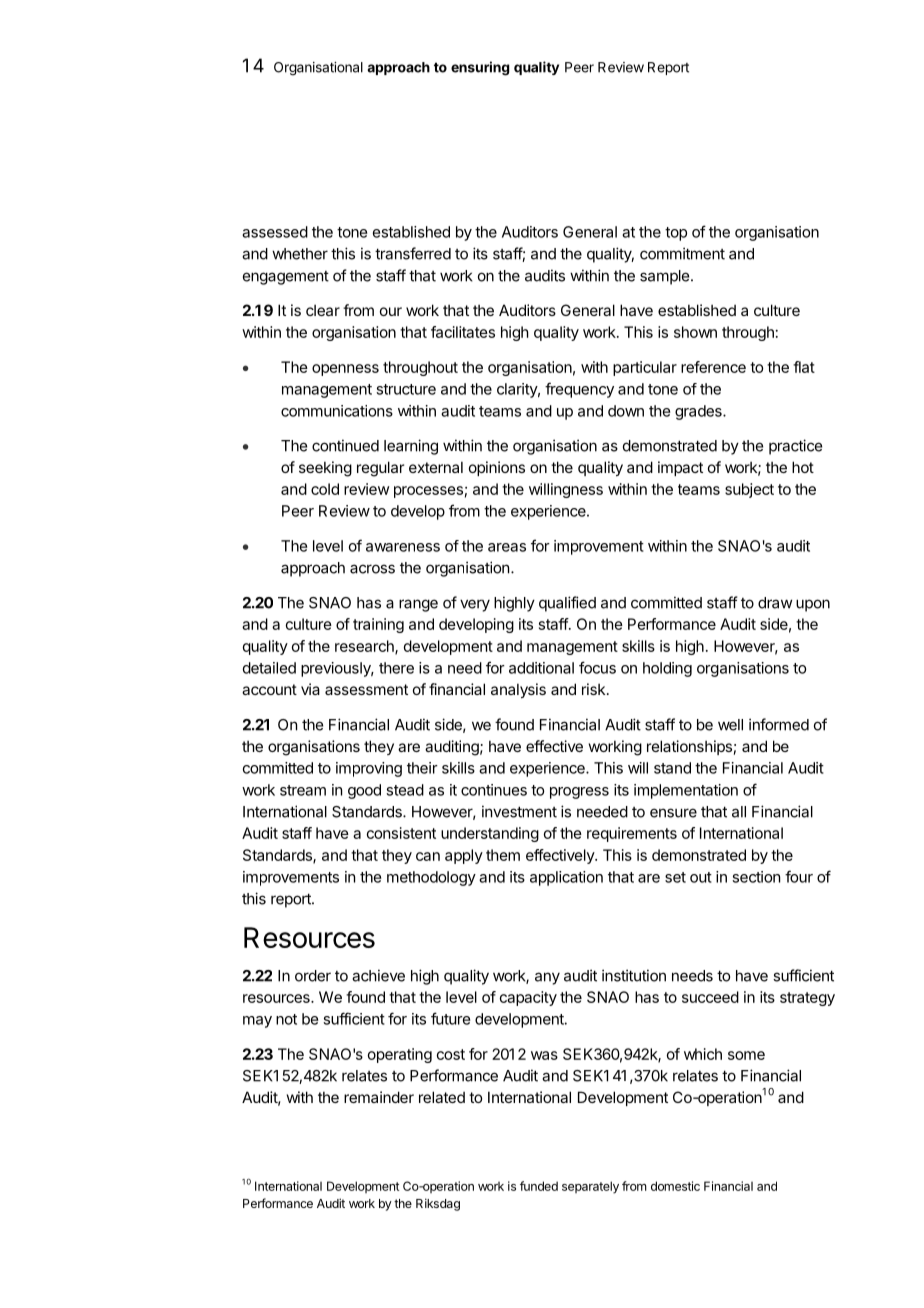 This screenshot has width=924, height=1308. What do you see at coordinates (675, 1186) in the screenshot?
I see `domestic` at bounding box center [675, 1186].
